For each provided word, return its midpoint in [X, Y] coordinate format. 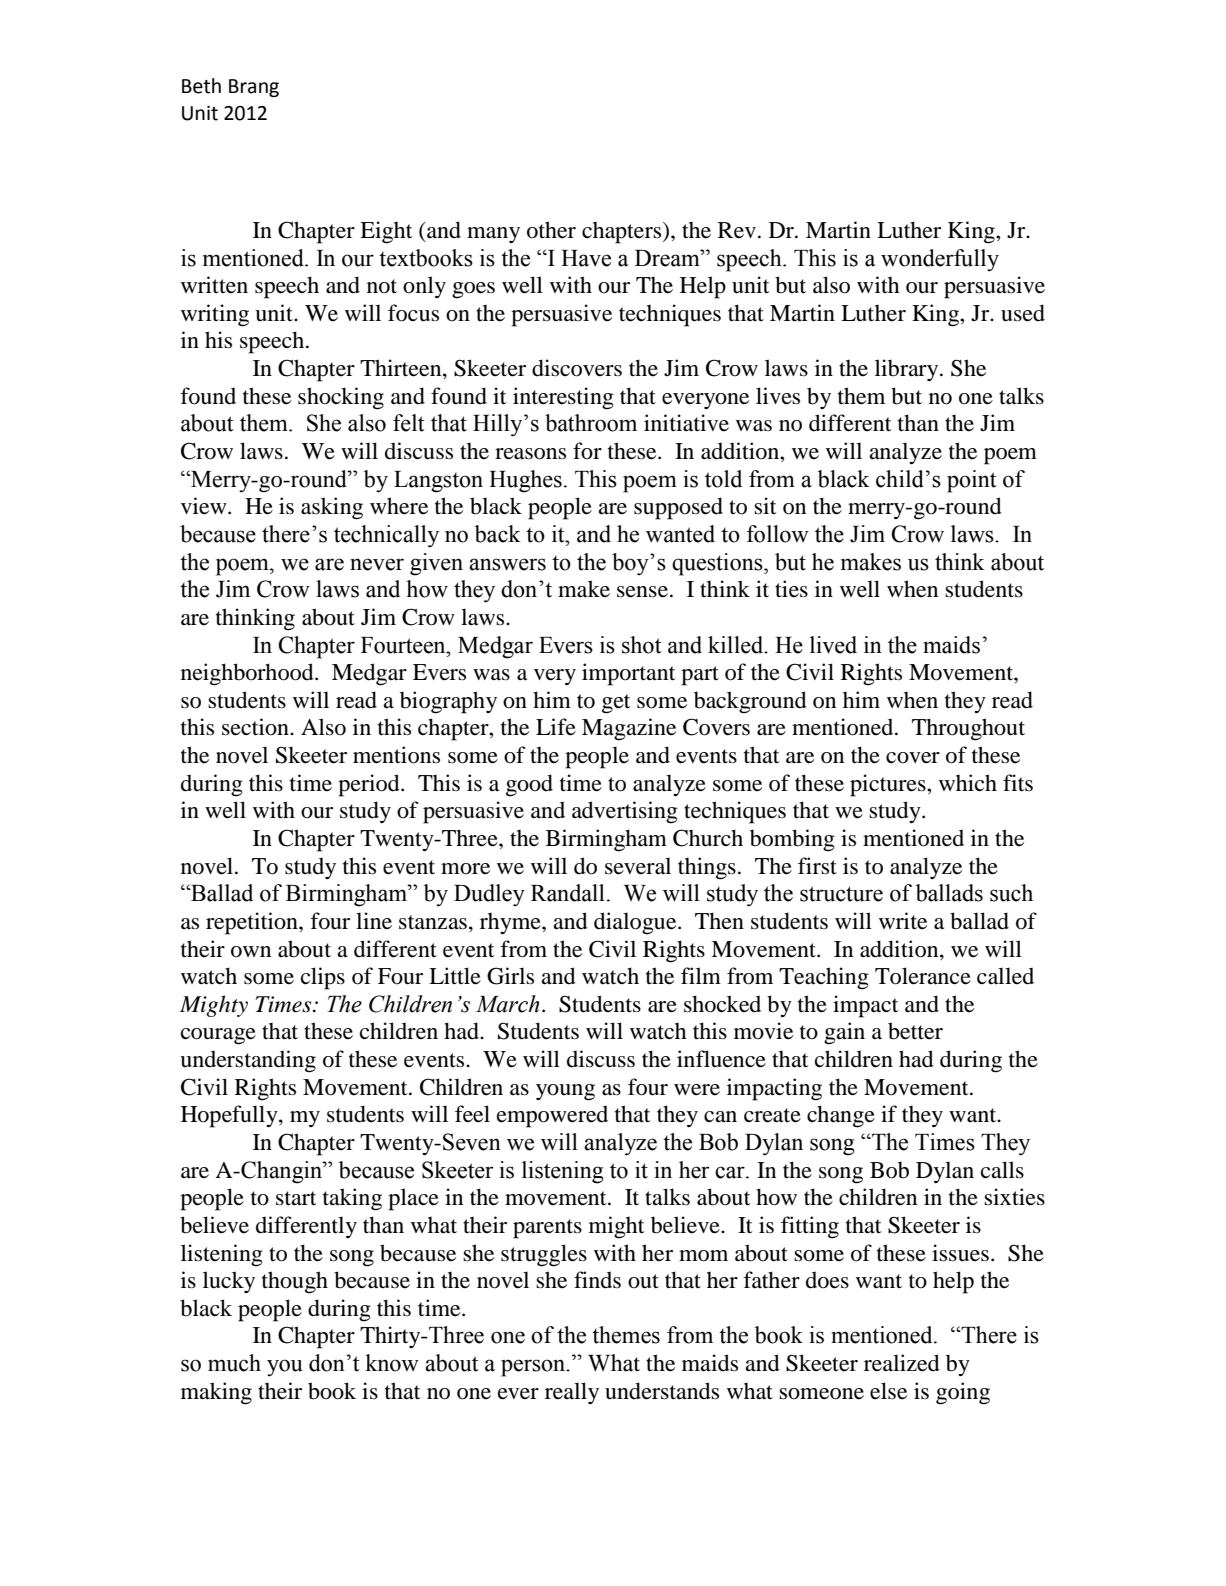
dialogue [636, 923]
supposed [678, 508]
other [551, 230]
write [903, 921]
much [234, 1363]
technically [386, 536]
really [572, 1393]
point [972, 481]
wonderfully [940, 260]
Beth [201, 86]
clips [323, 978]
